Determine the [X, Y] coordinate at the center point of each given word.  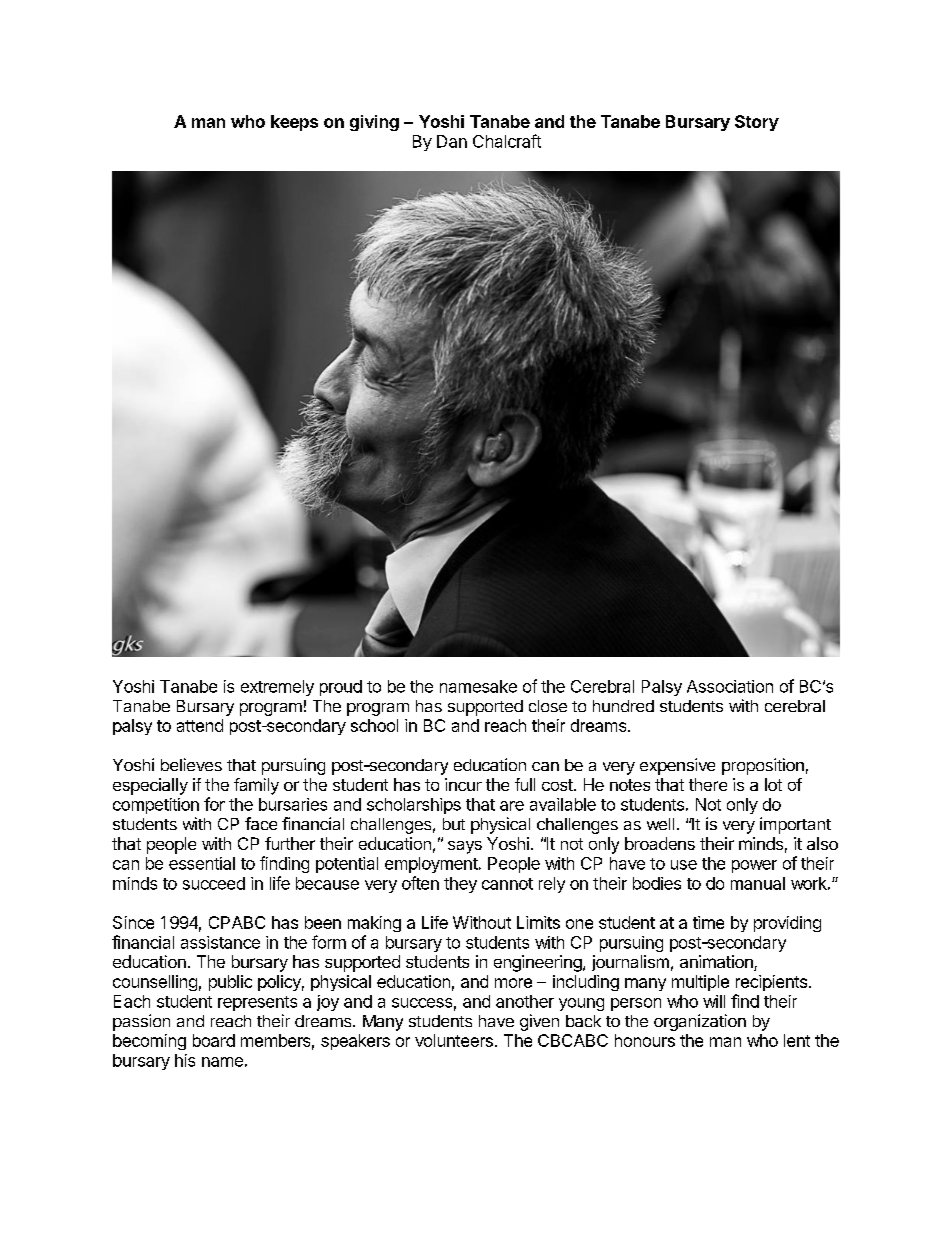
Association [730, 686]
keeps [294, 123]
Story [757, 123]
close [548, 706]
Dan [452, 141]
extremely [277, 688]
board [214, 1040]
